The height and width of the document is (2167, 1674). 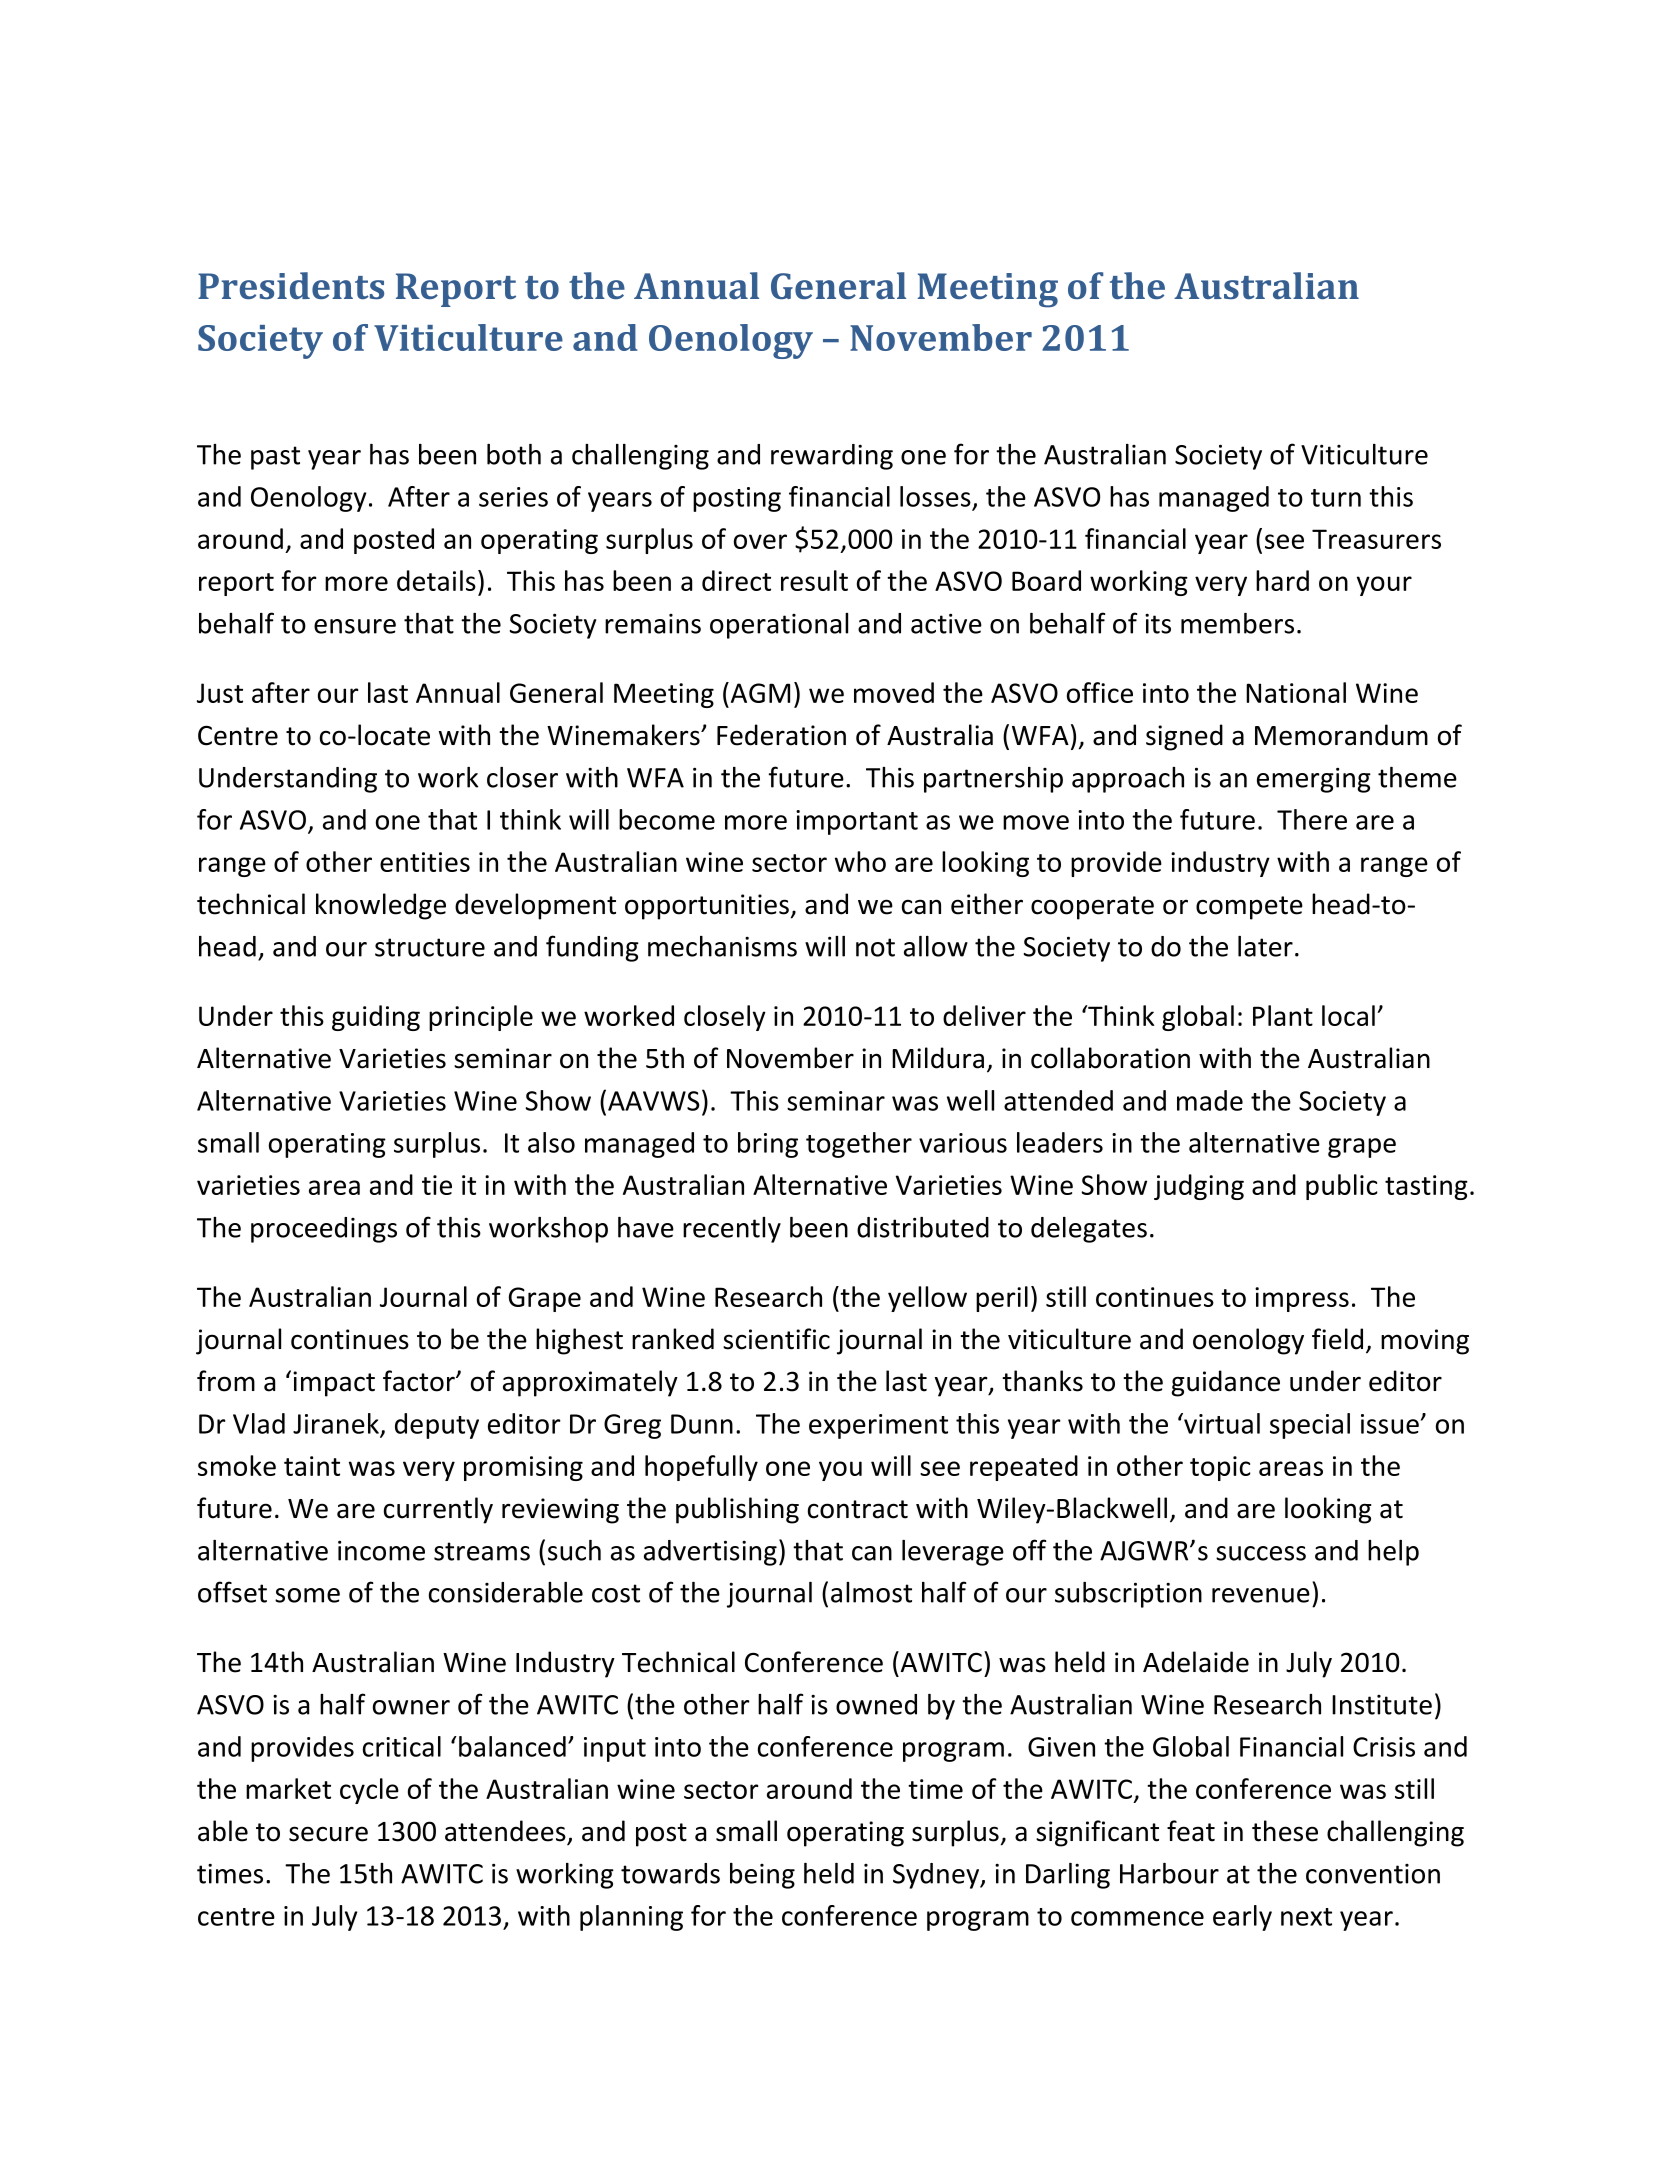 I want to click on taint, so click(x=312, y=1466).
